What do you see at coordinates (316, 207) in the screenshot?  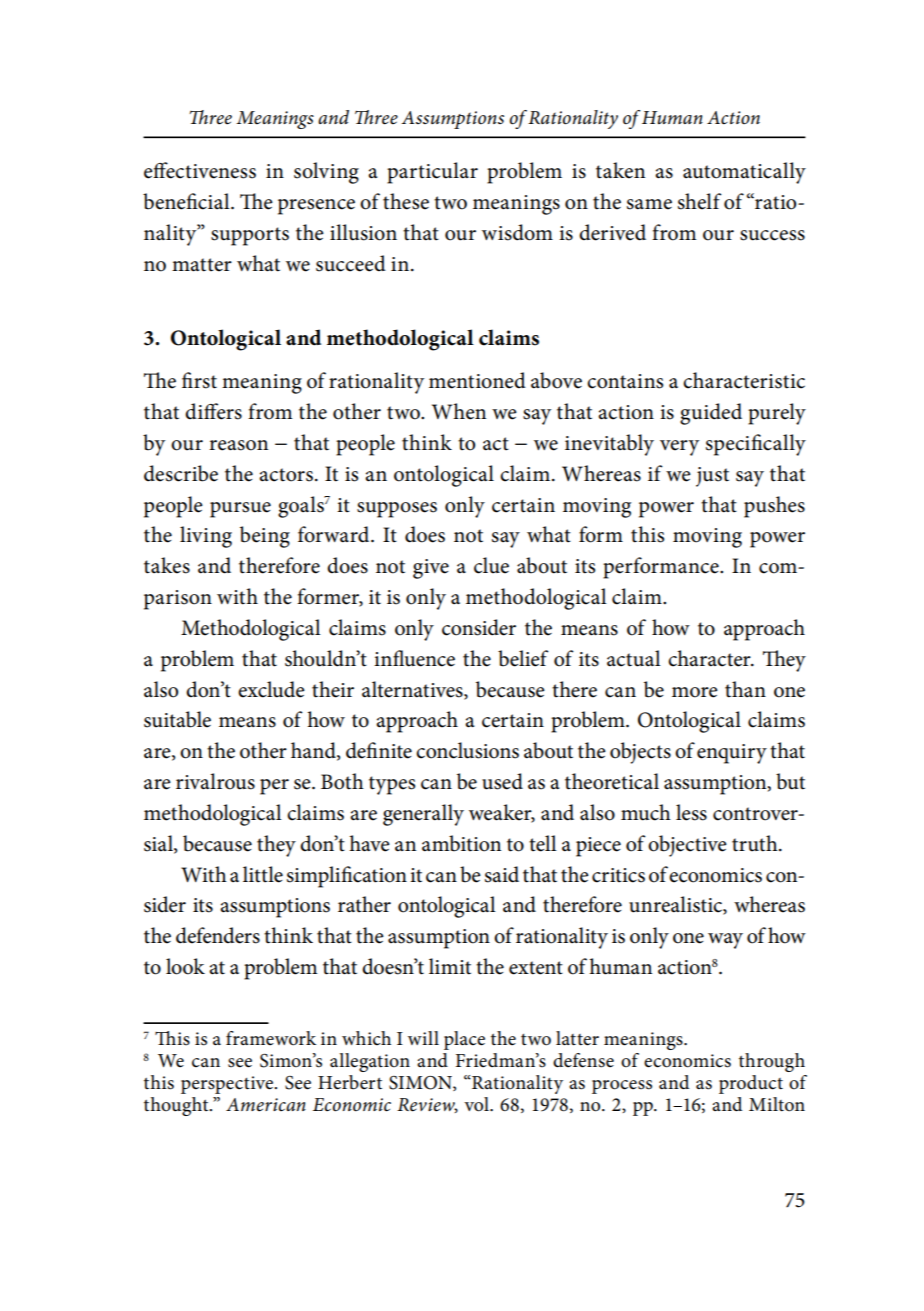 I see `presence` at bounding box center [316, 207].
